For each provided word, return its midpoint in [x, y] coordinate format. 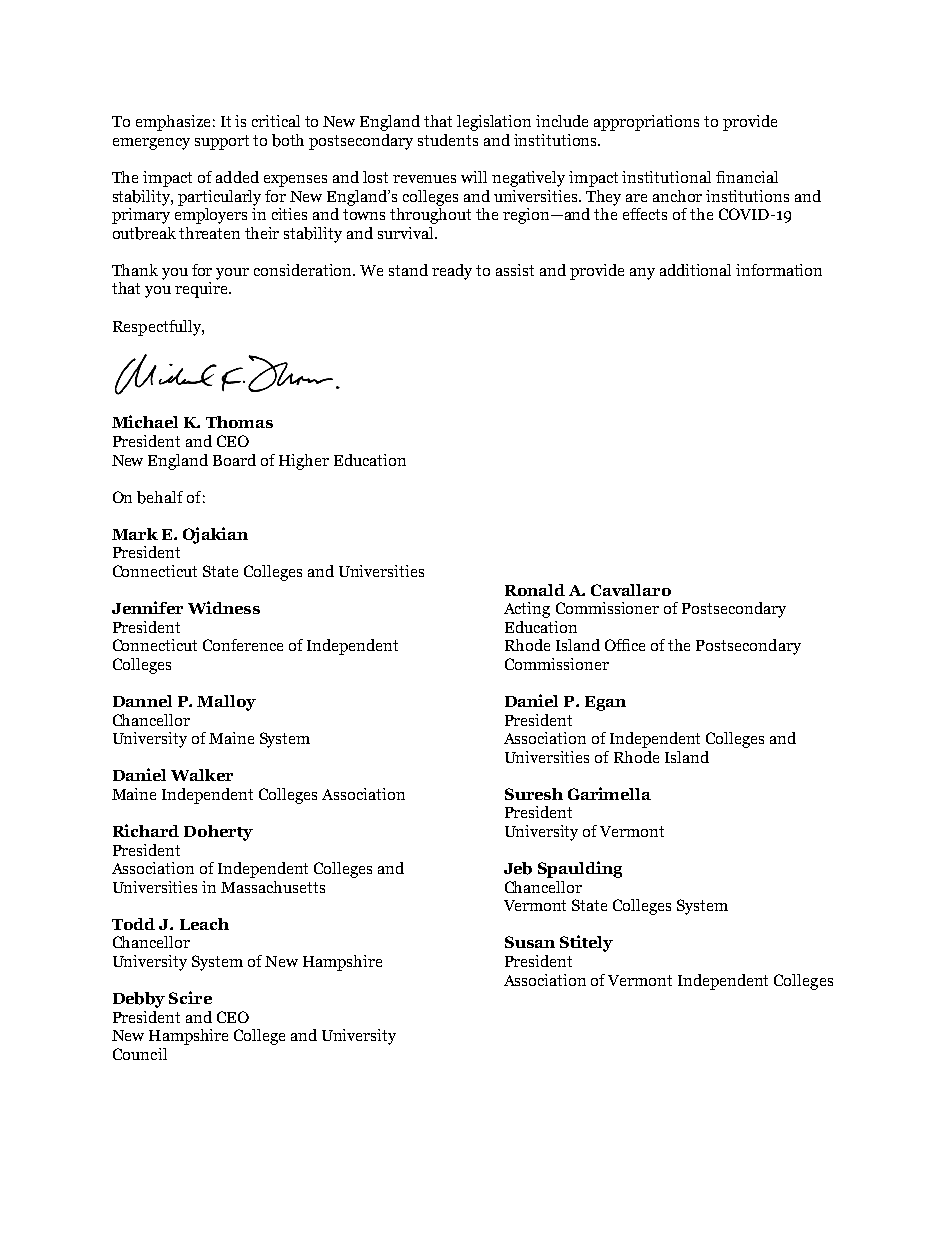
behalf [160, 497]
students [448, 140]
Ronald [535, 590]
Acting [527, 610]
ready [452, 272]
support [222, 142]
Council [140, 1054]
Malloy [226, 703]
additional [695, 270]
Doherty [218, 833]
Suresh [534, 794]
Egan [605, 703]
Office [625, 645]
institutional [666, 177]
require [202, 290]
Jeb [518, 868]
